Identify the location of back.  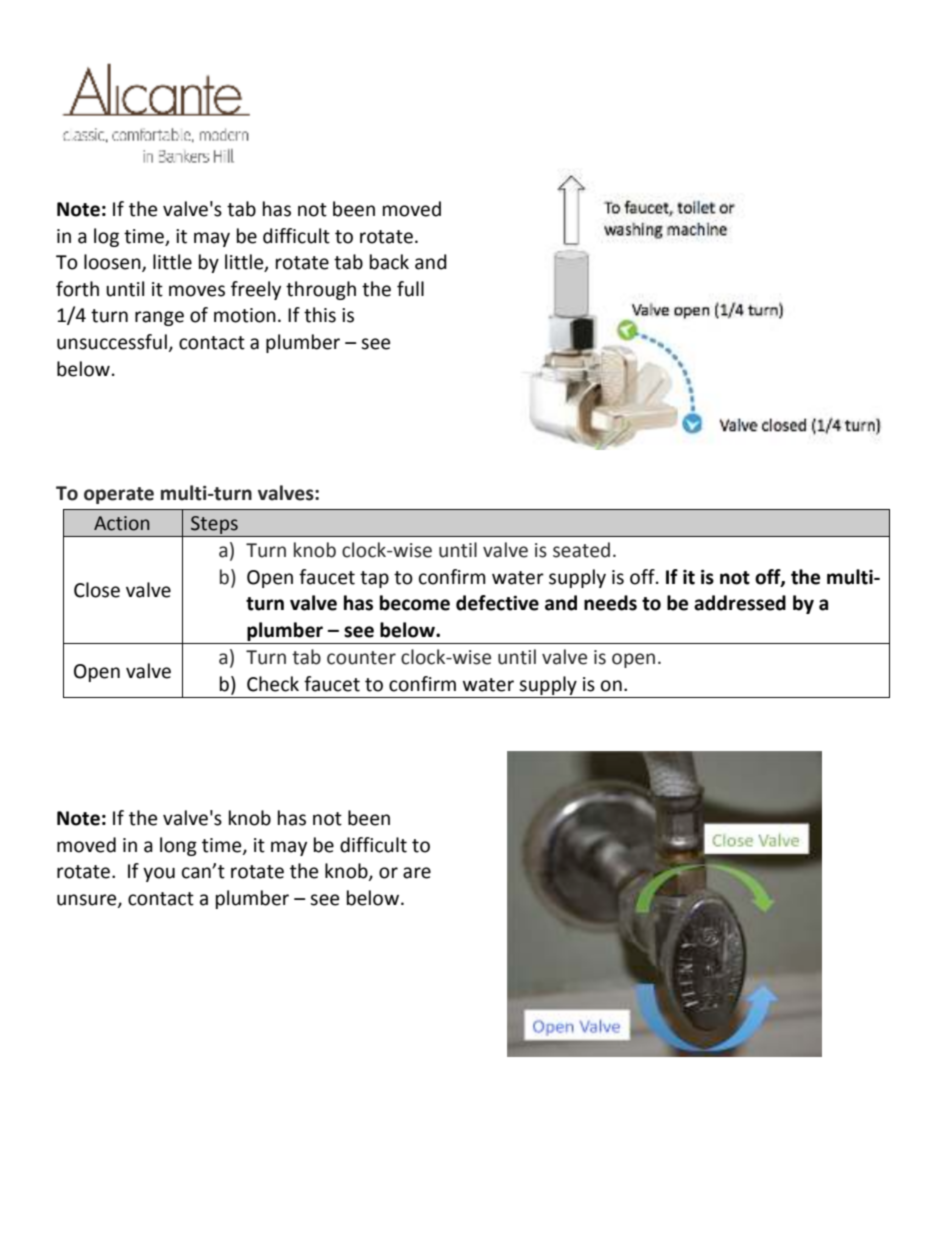
(389, 262).
